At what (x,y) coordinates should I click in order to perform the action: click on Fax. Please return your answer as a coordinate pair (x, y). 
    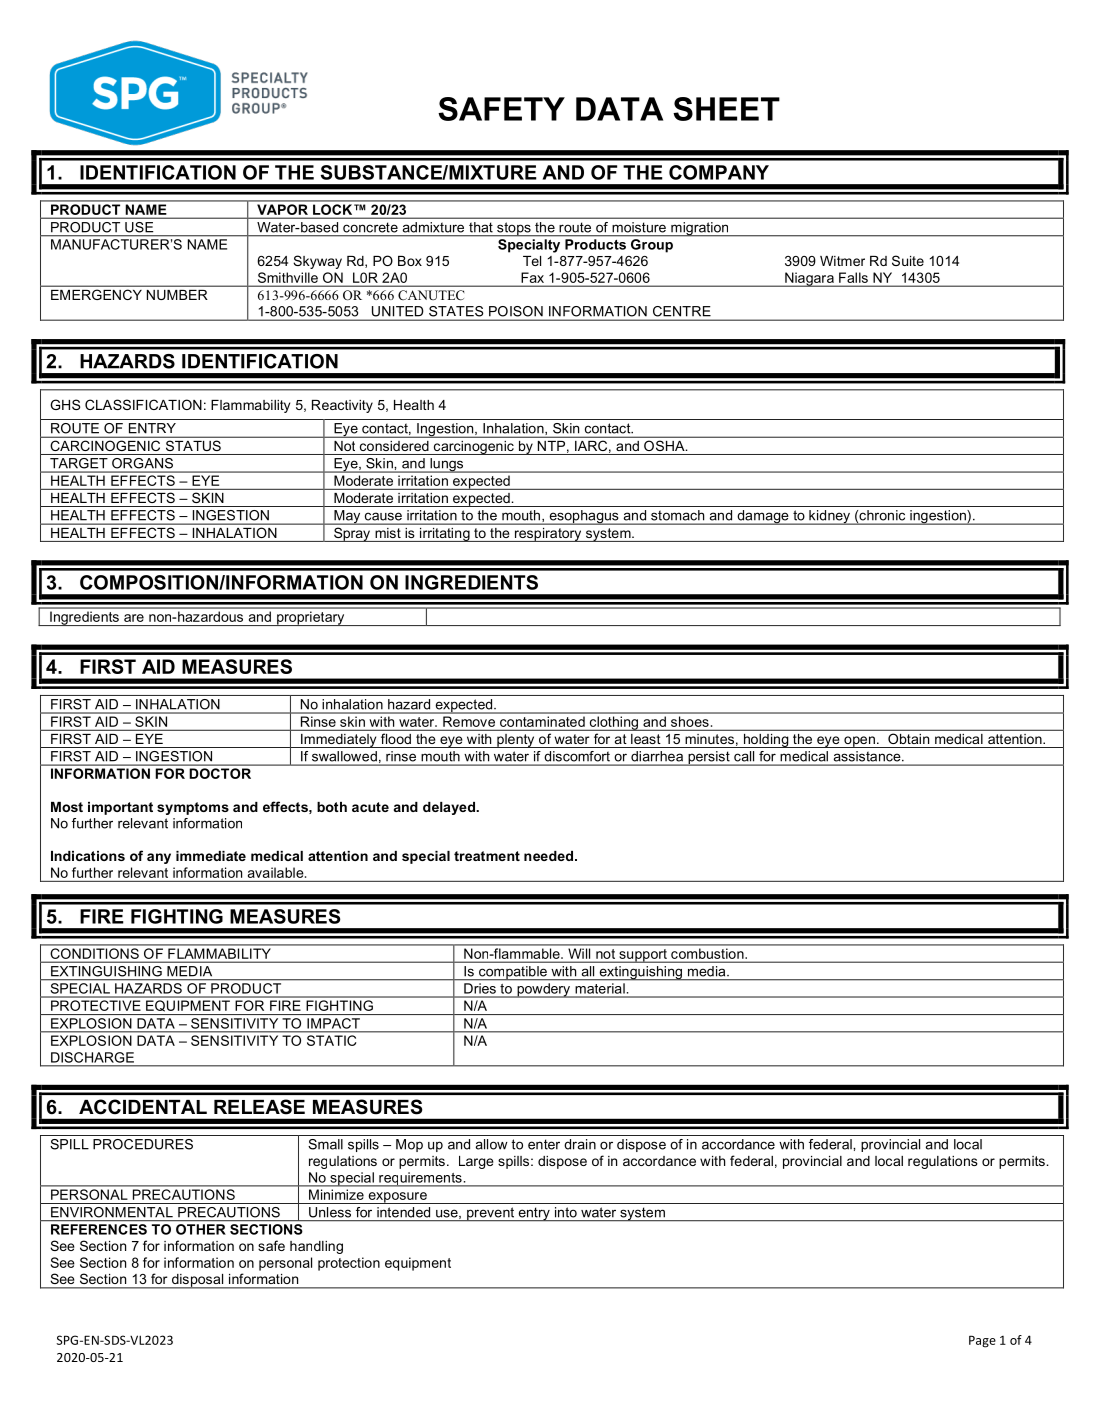
    Looking at the image, I should click on (533, 277).
